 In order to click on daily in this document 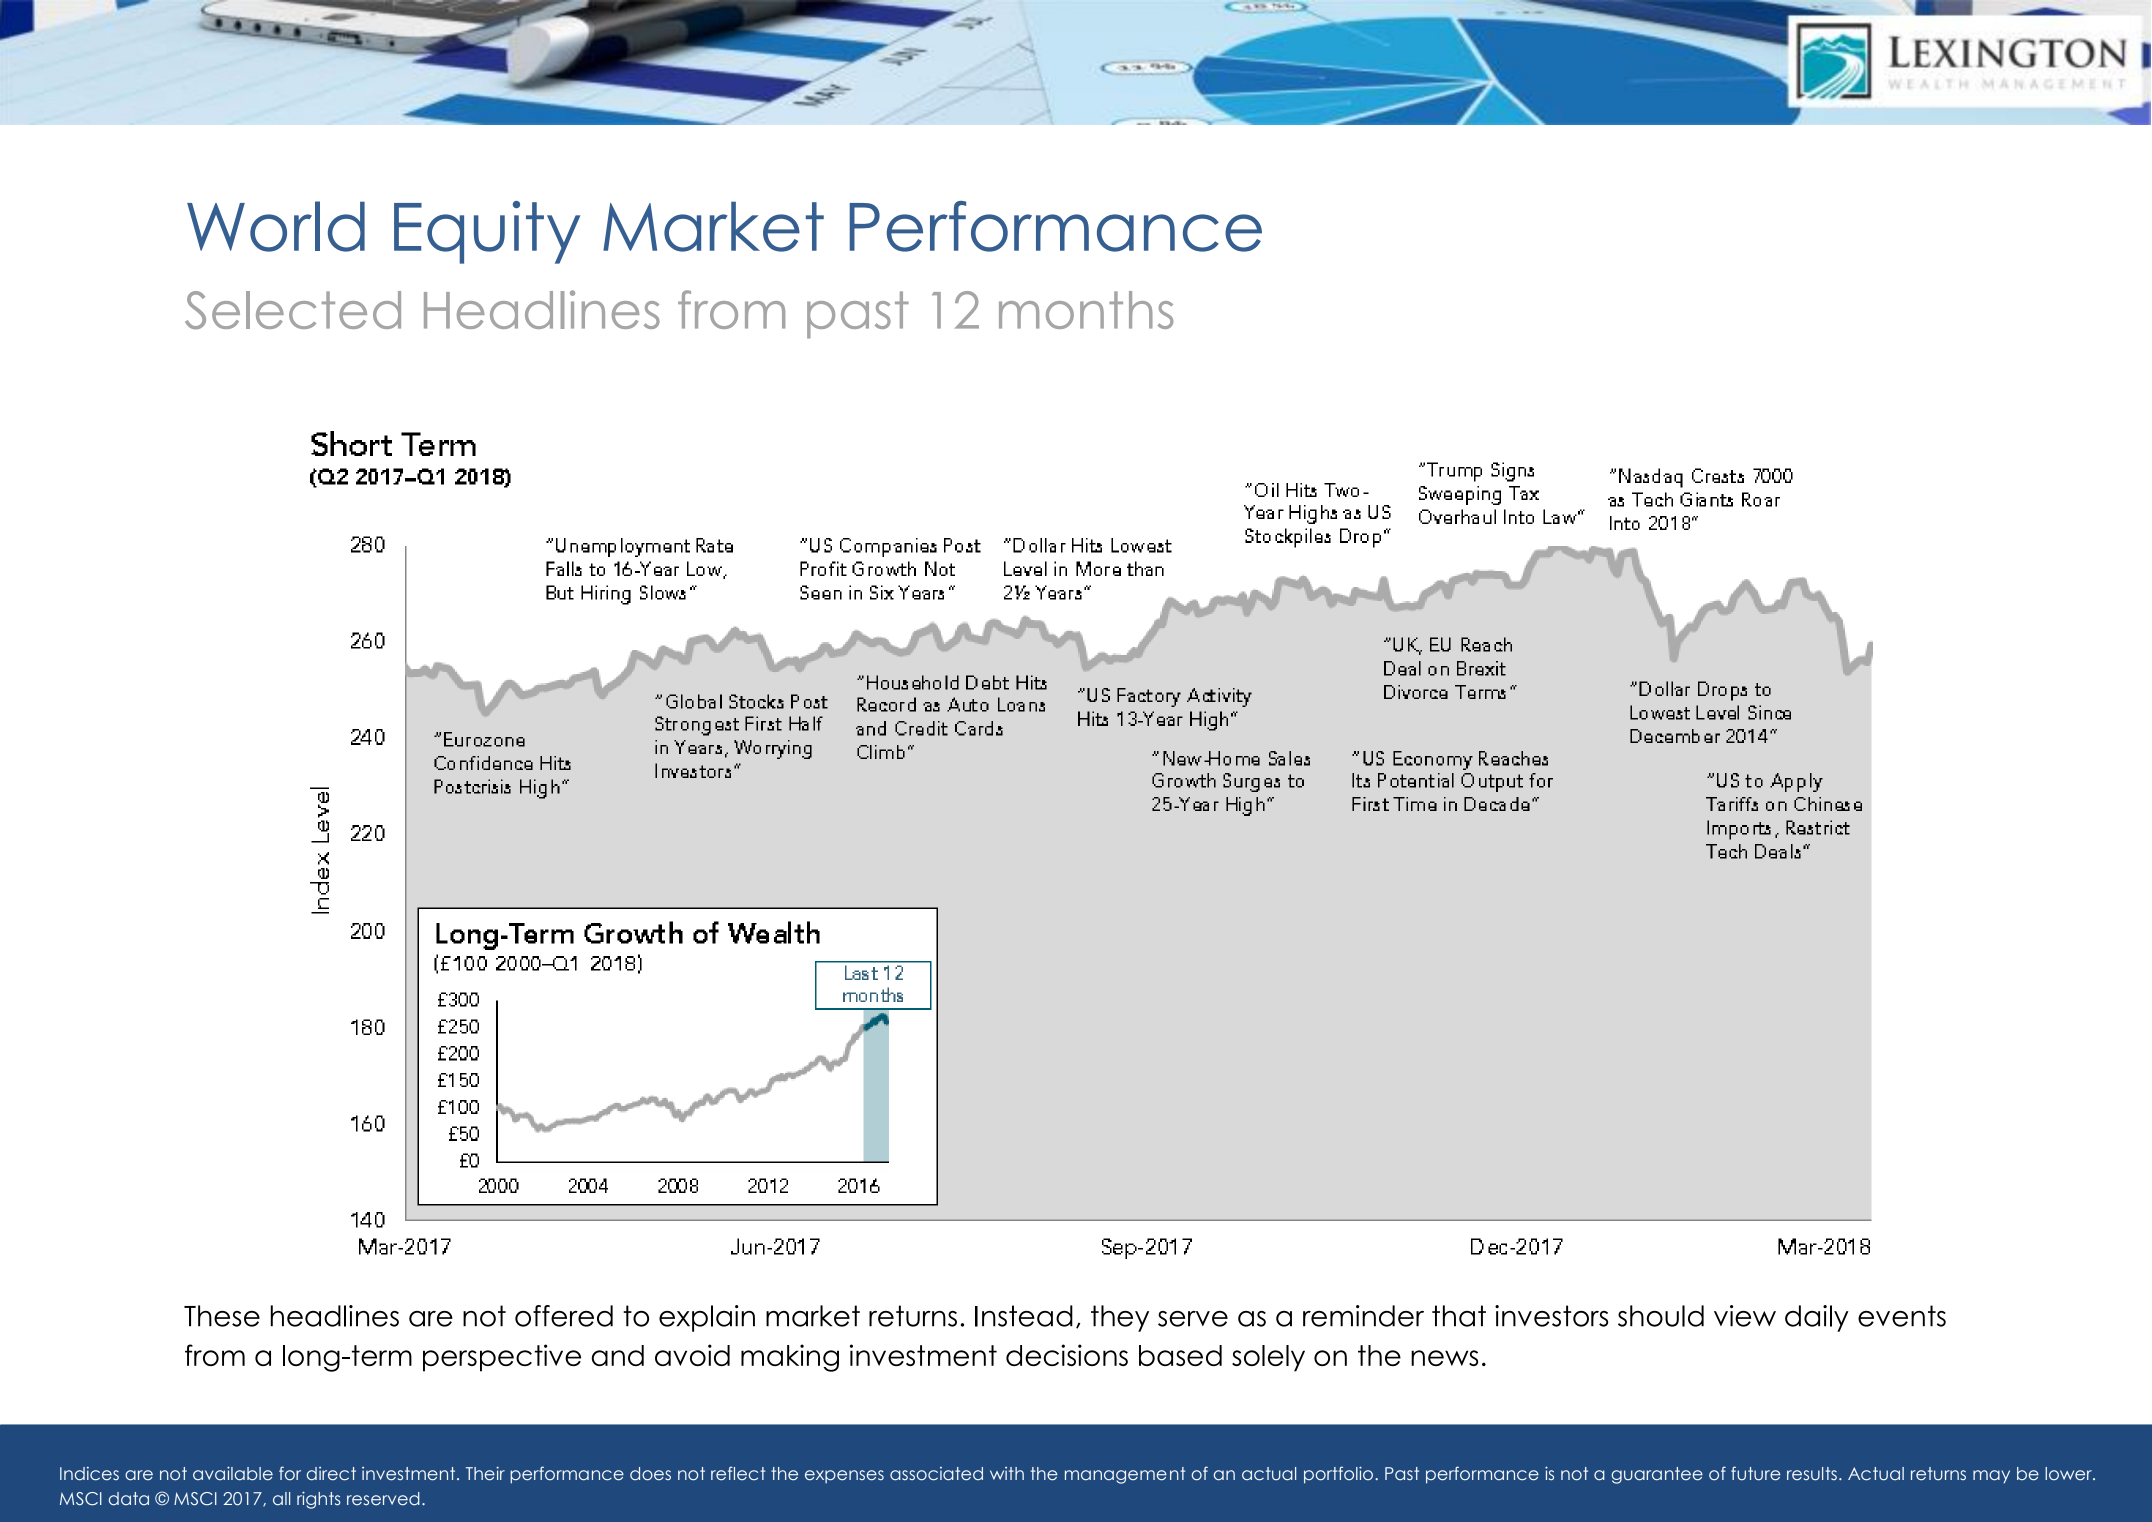, I will do `click(1817, 1318)`.
